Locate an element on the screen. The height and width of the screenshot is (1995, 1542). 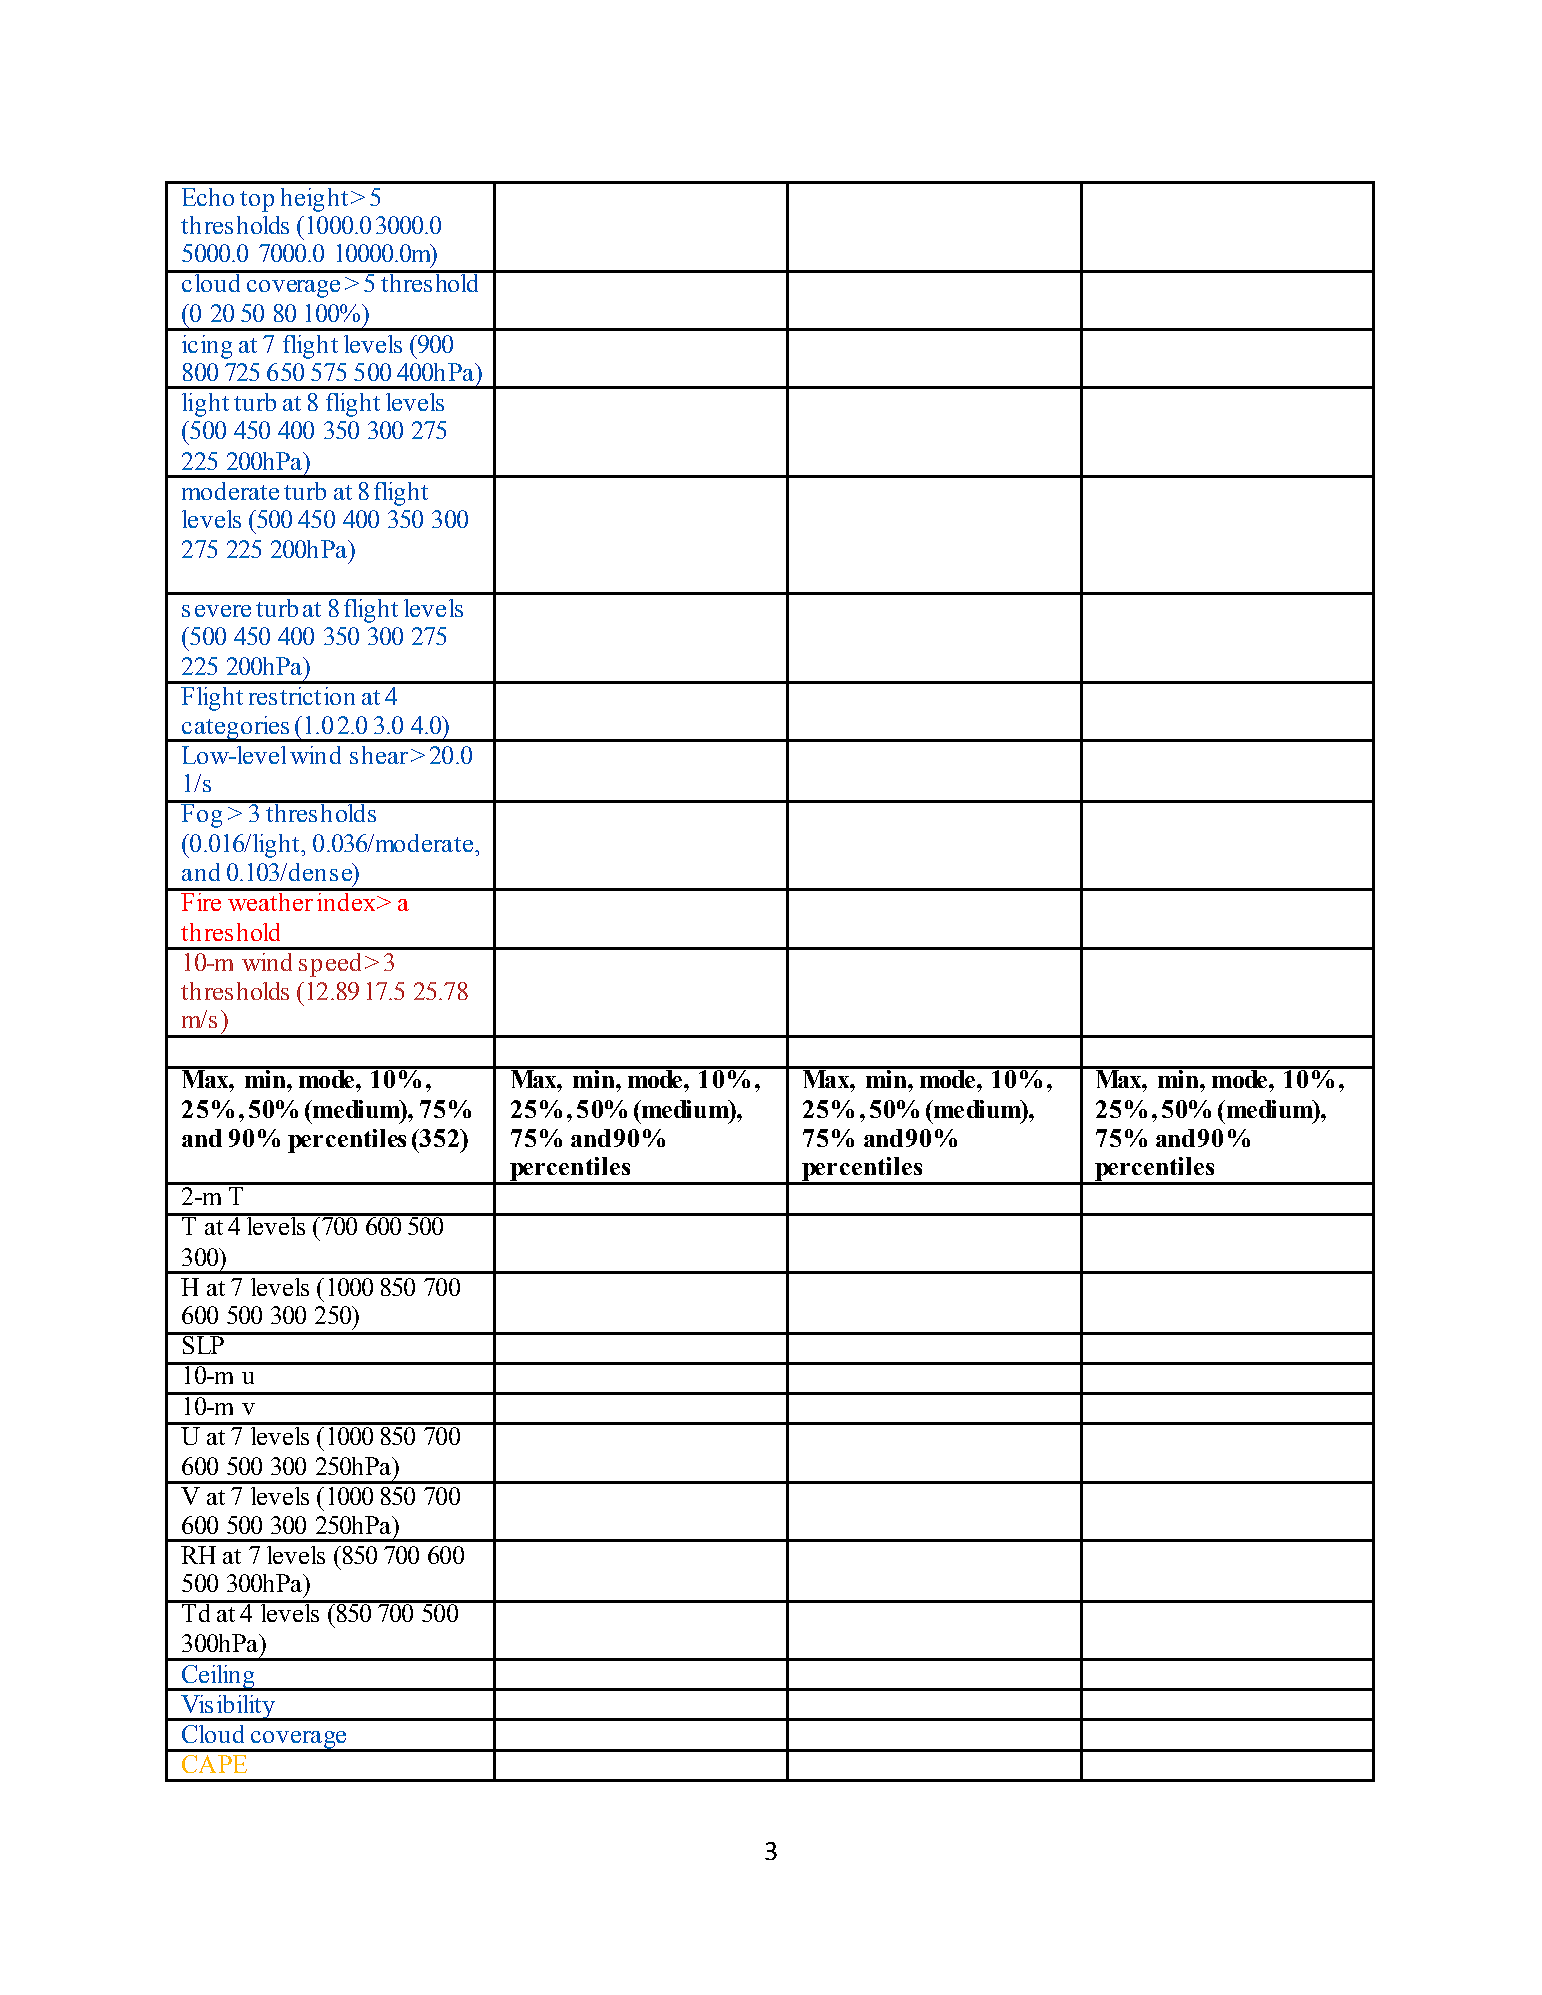
categories is located at coordinates (236, 729).
